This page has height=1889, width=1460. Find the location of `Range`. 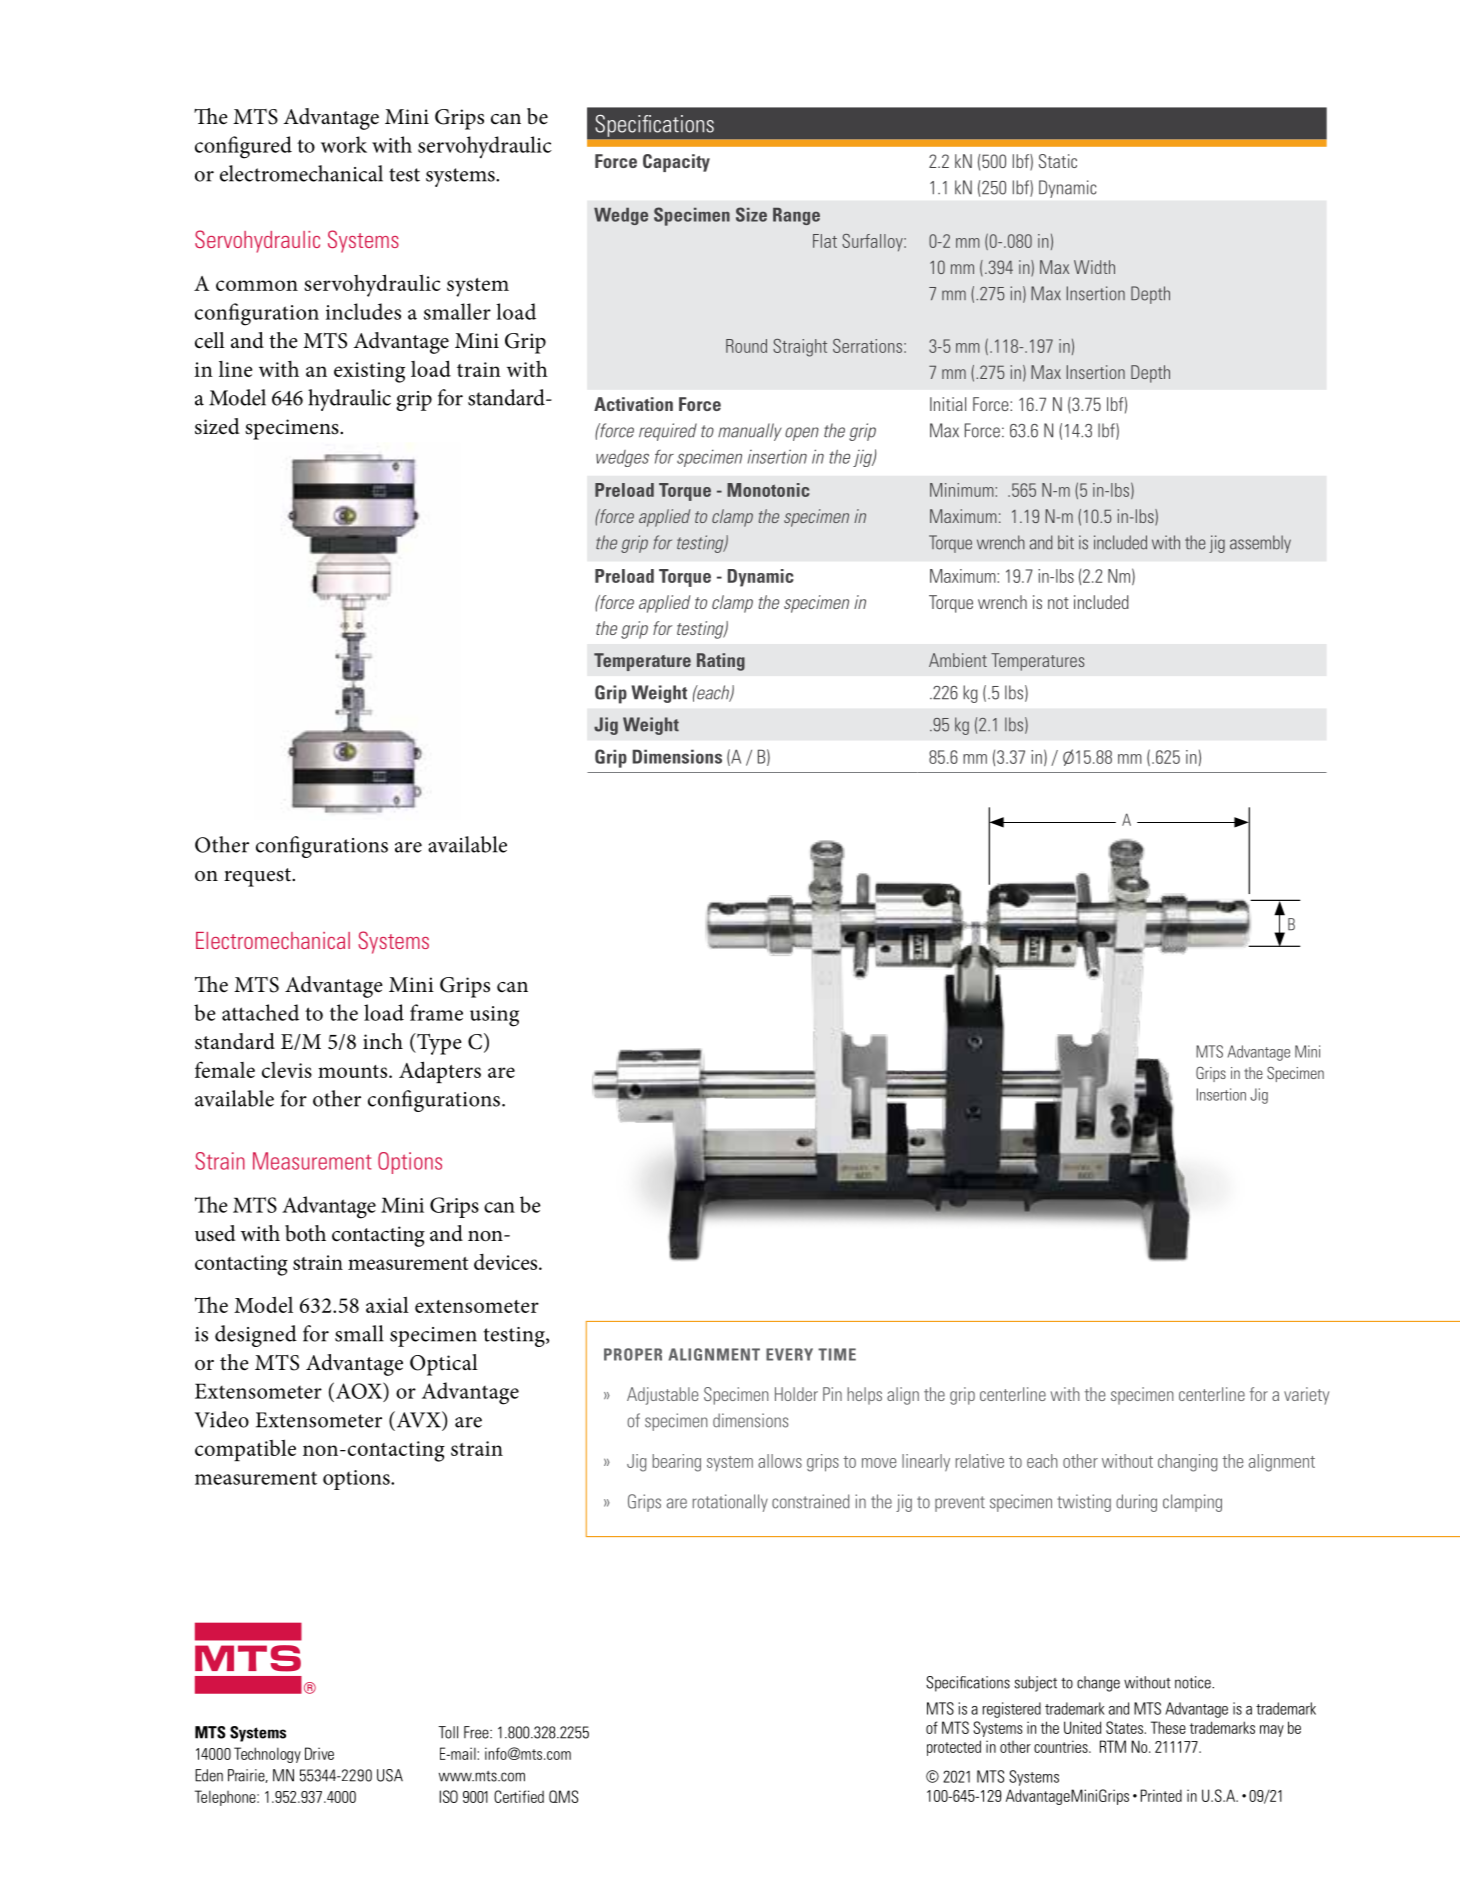

Range is located at coordinates (796, 216).
